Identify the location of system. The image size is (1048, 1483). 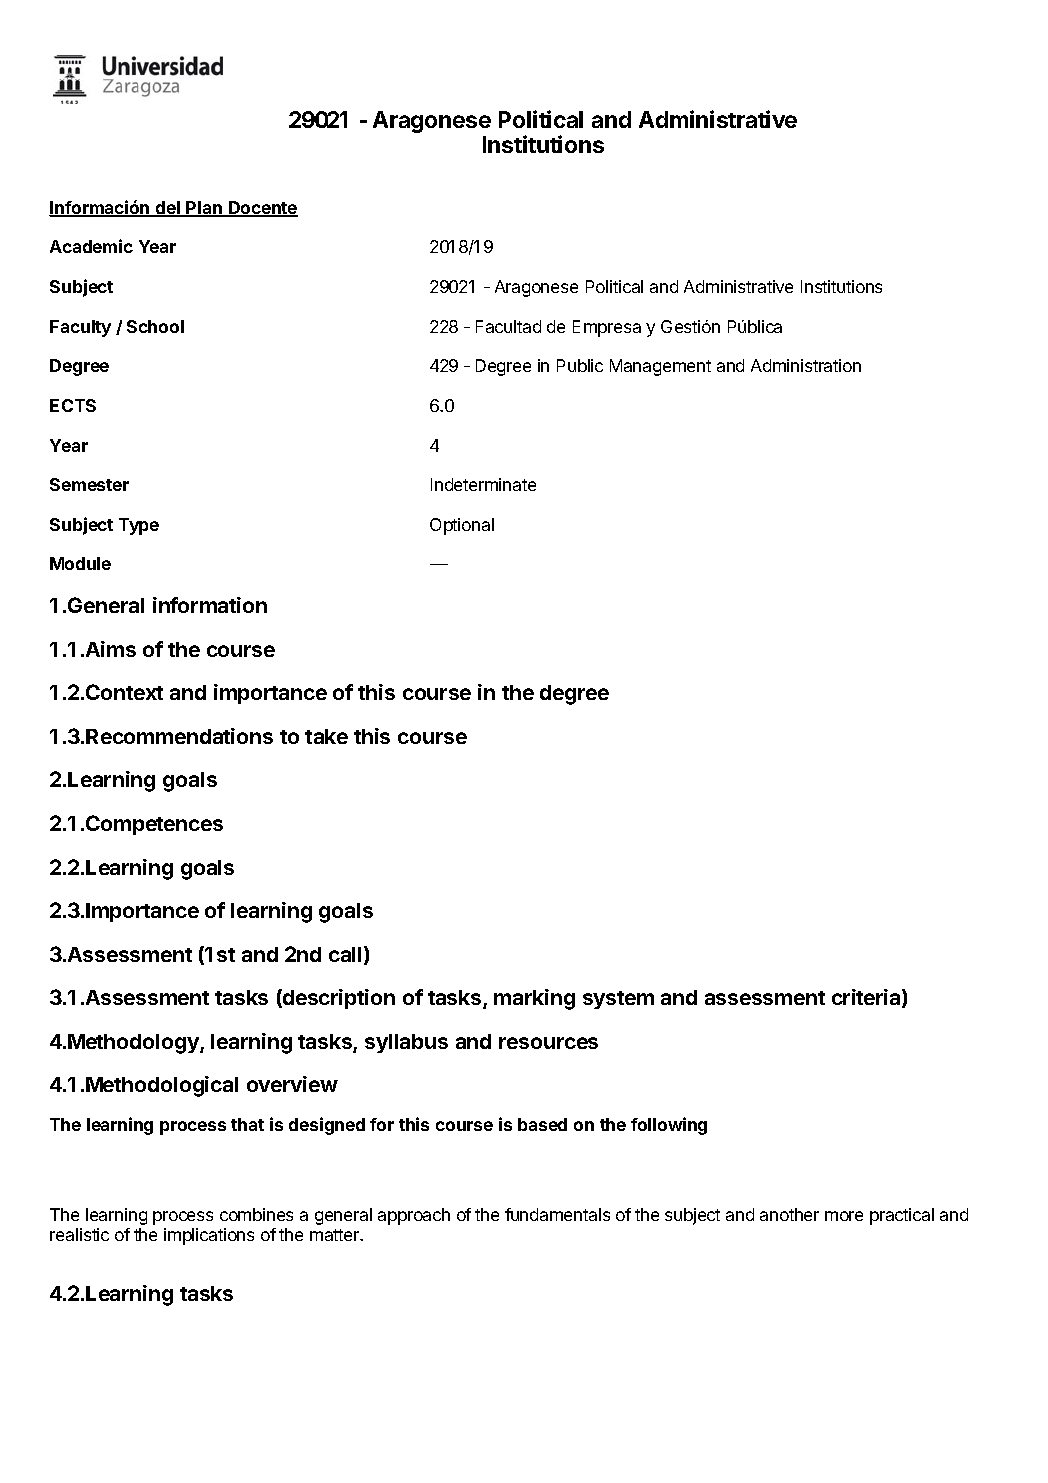
(618, 1000).
